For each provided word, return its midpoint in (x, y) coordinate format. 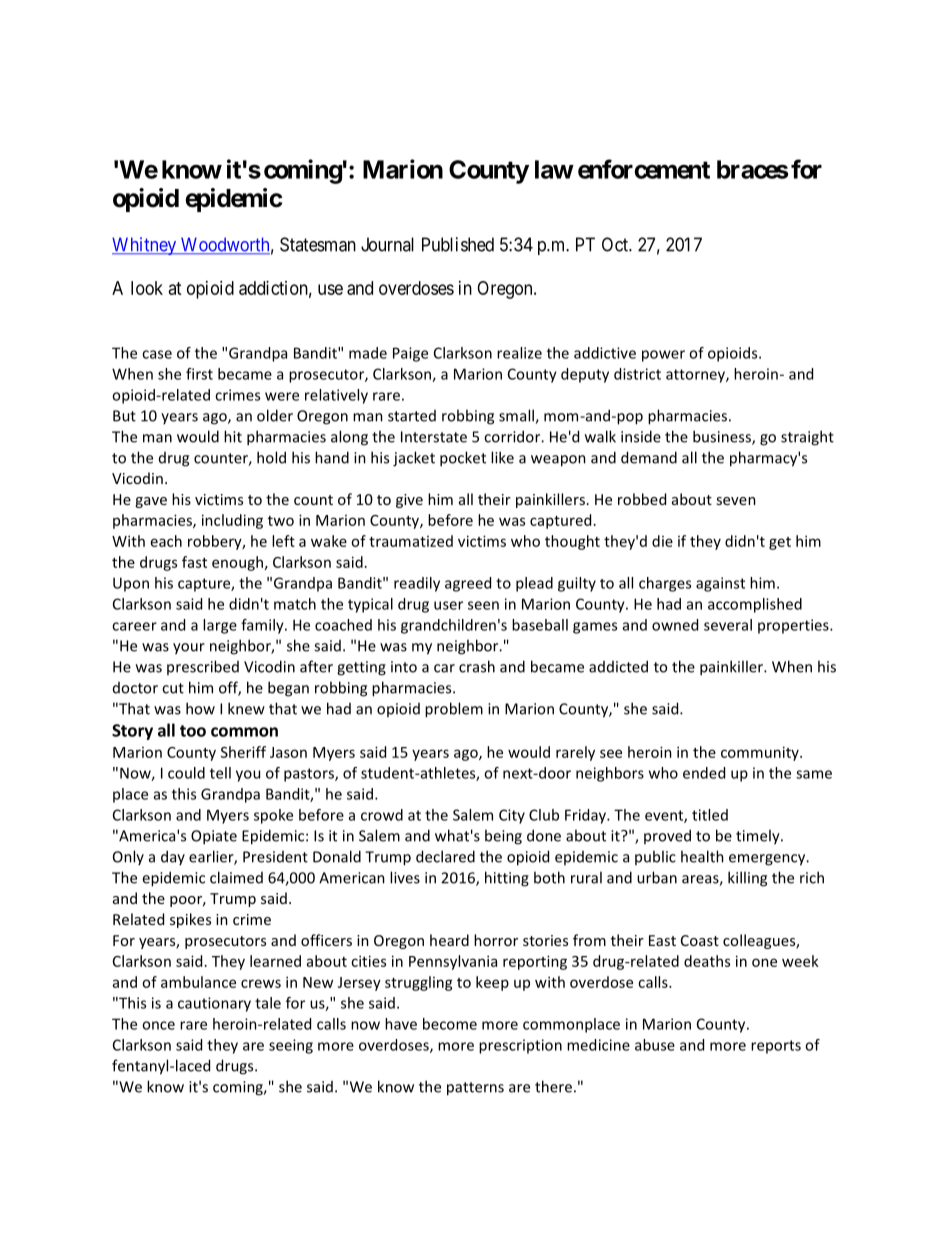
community (761, 753)
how (200, 708)
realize (519, 353)
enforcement (644, 169)
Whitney (145, 246)
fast (194, 562)
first (199, 374)
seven (736, 501)
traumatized (411, 541)
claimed (236, 877)
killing (747, 879)
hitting (507, 879)
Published (458, 244)
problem (454, 710)
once (158, 1025)
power (663, 356)
